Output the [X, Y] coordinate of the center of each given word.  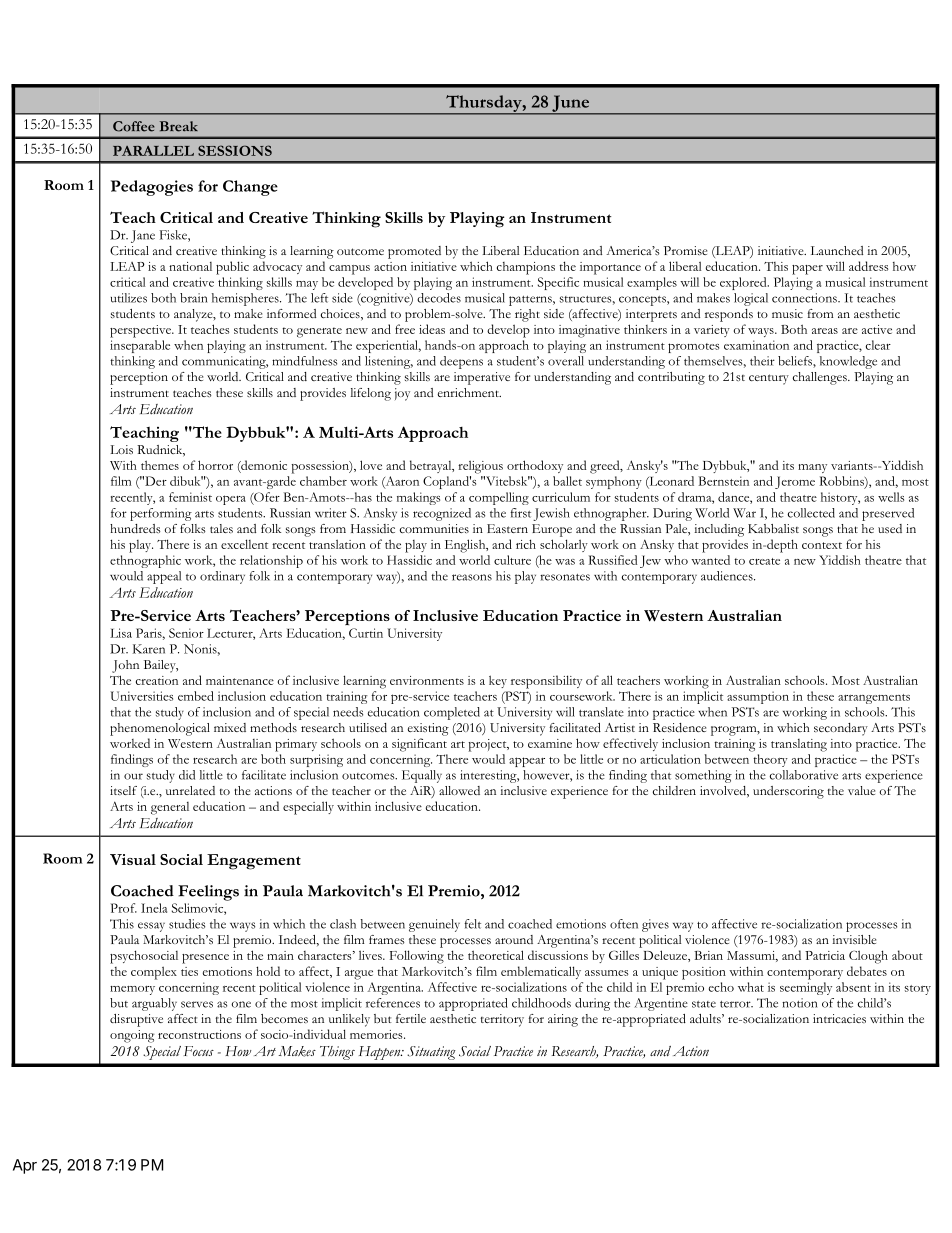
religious [480, 467]
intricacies [839, 1018]
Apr [25, 1166]
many [812, 468]
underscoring [788, 792]
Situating [431, 1053]
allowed [459, 790]
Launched [837, 250]
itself [123, 790]
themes [160, 465]
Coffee [134, 126]
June [571, 104]
